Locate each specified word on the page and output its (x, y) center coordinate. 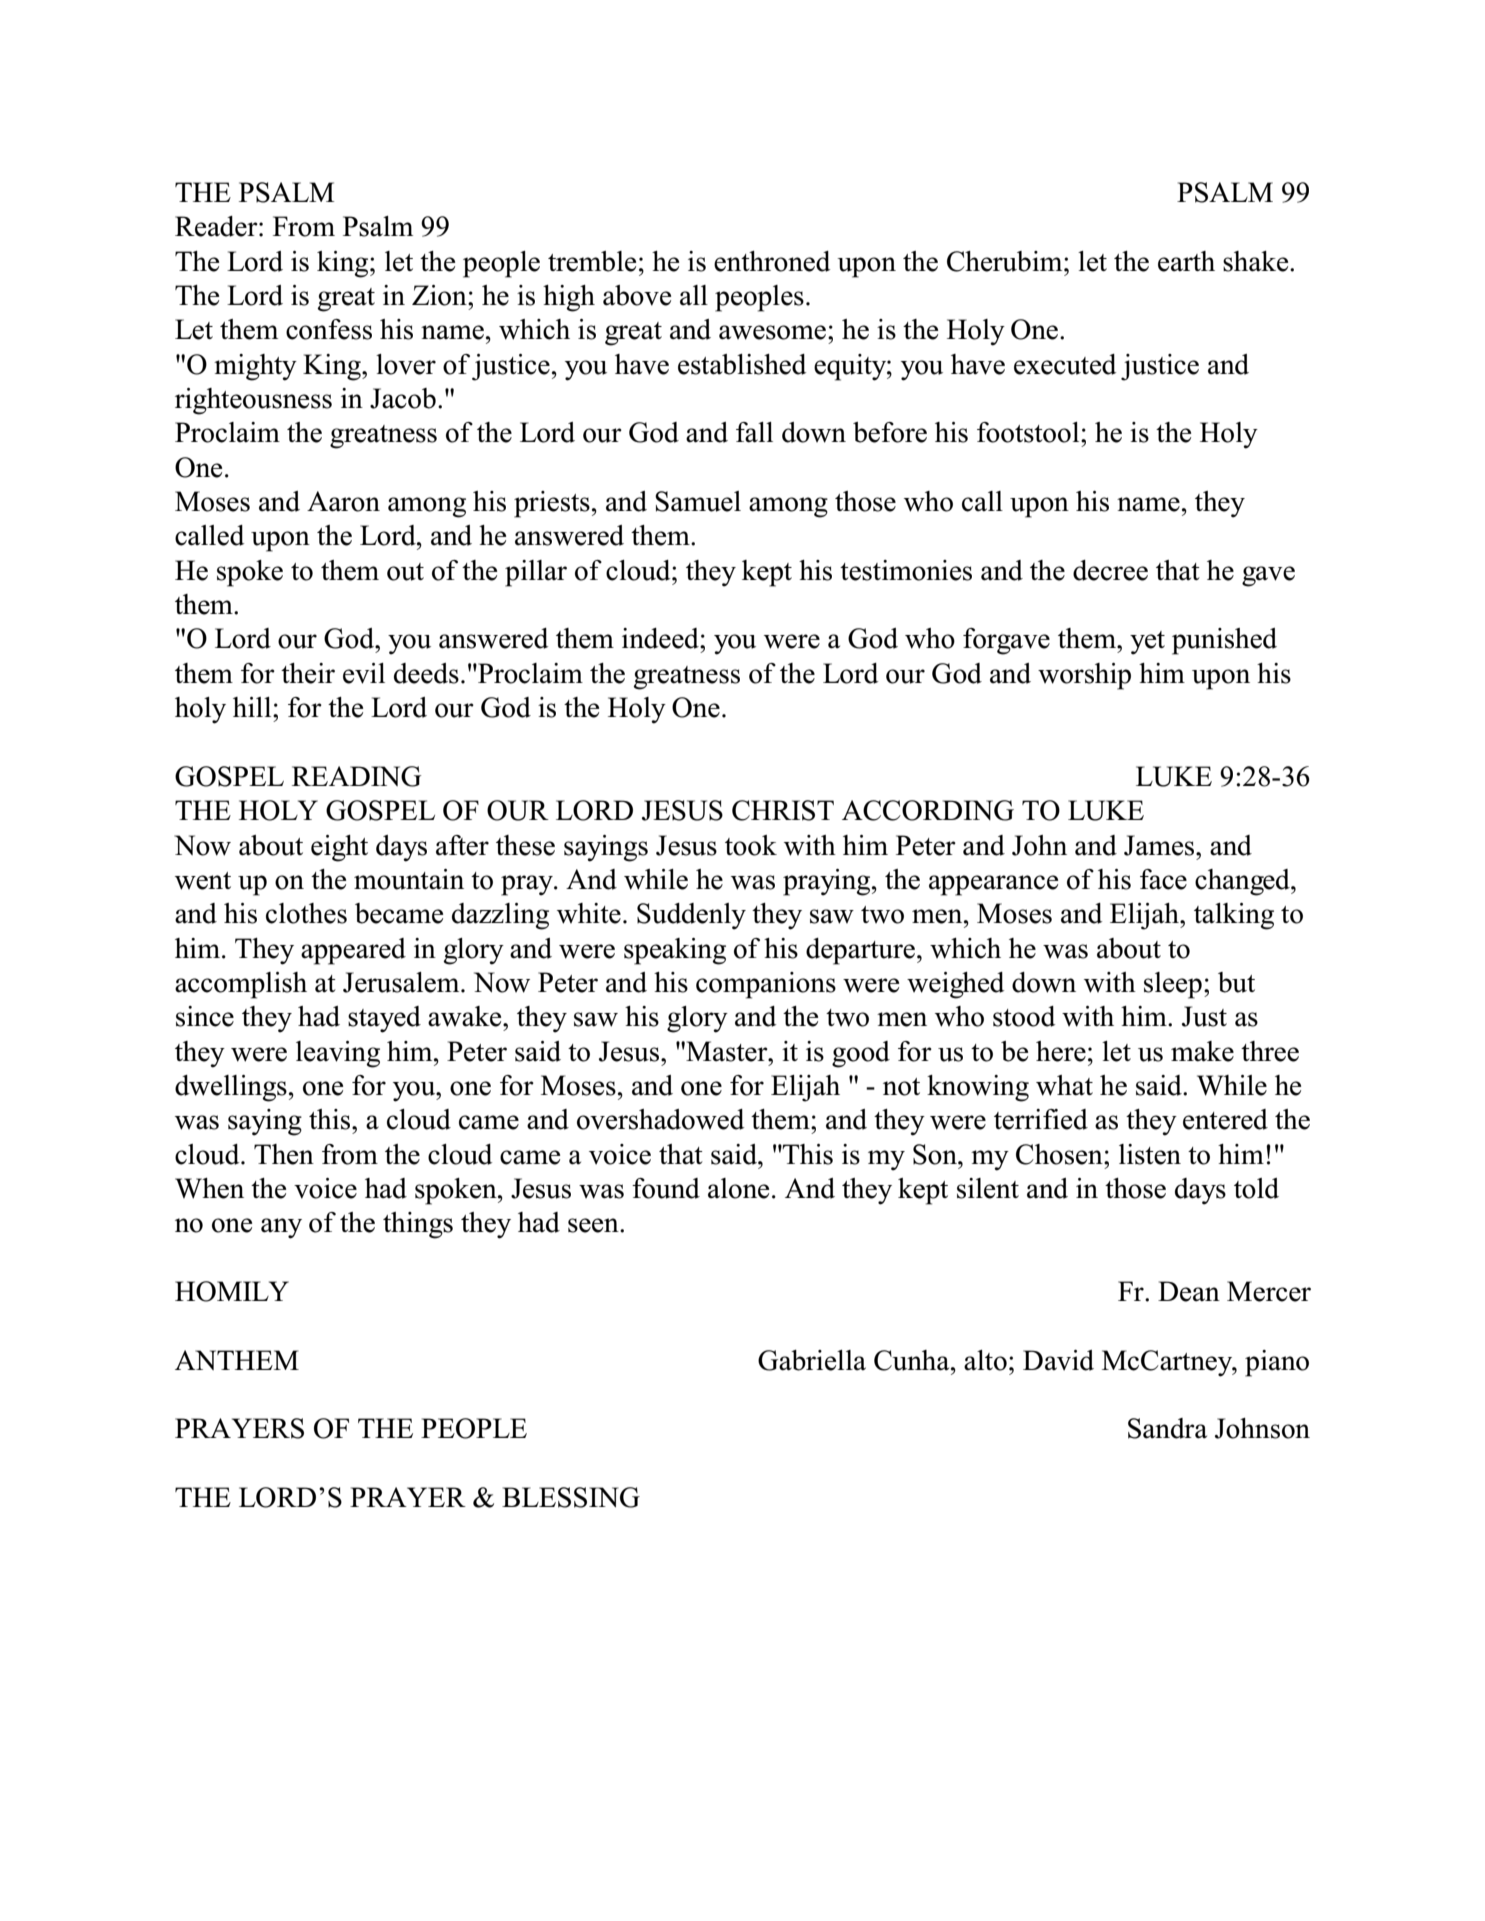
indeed (661, 638)
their (308, 673)
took (751, 845)
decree (1110, 570)
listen (1150, 1154)
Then (284, 1154)
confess (329, 329)
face (1163, 879)
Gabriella (812, 1360)
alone (738, 1188)
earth (1186, 261)
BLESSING (571, 1497)
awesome (772, 332)
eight (339, 848)
